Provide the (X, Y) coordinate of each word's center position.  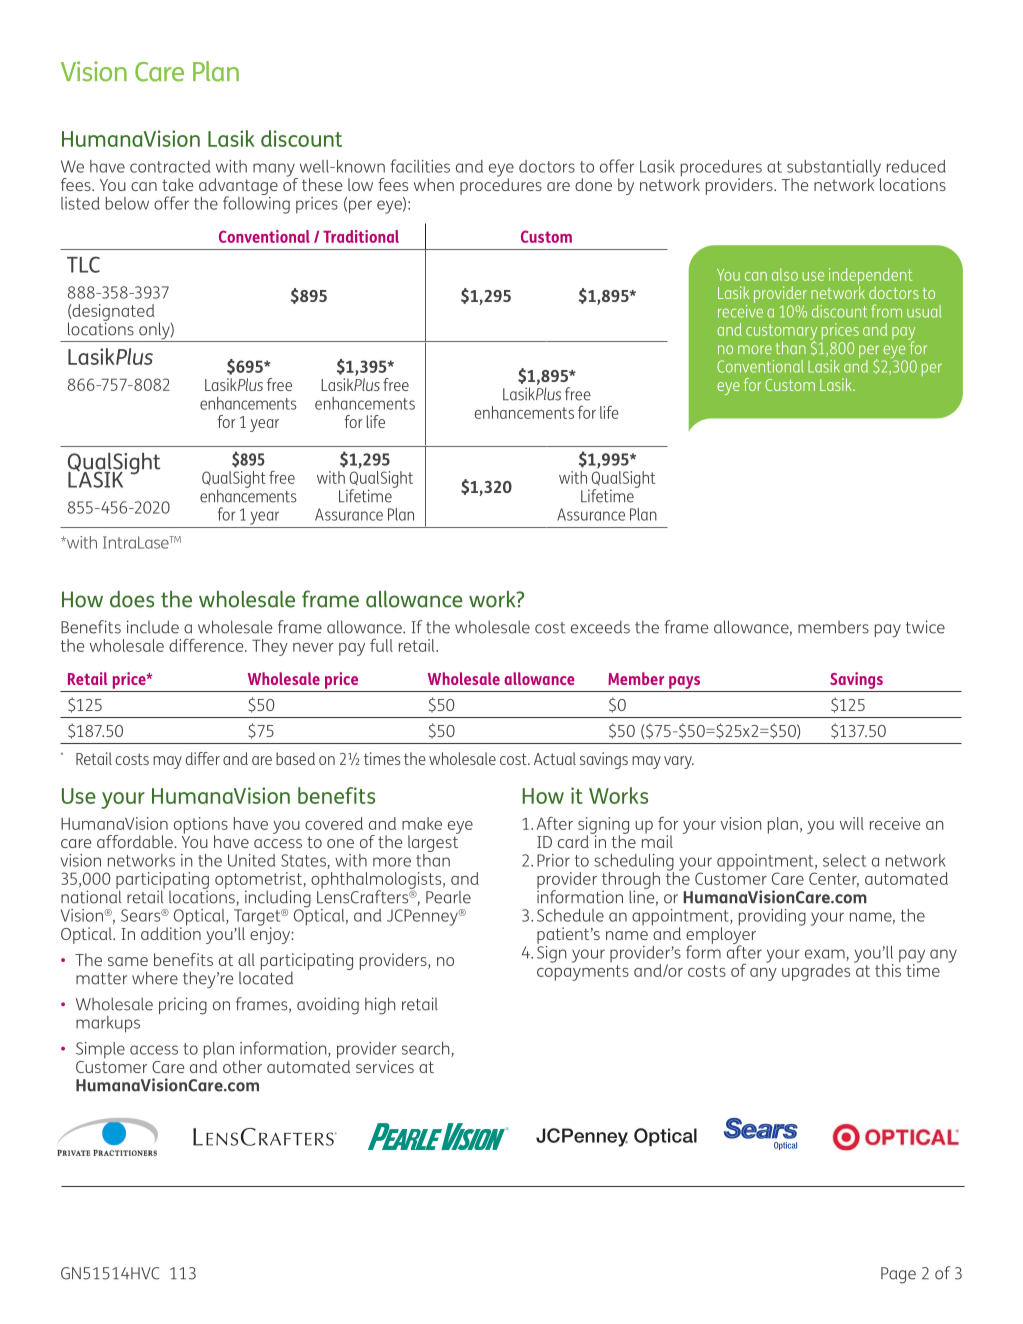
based (295, 758)
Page (898, 1275)
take (177, 184)
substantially (834, 169)
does (132, 599)
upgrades (816, 972)
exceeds (600, 627)
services (385, 1066)
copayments (583, 973)
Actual (555, 758)
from (886, 311)
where (155, 978)
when (434, 184)
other (242, 1066)
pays (684, 682)
